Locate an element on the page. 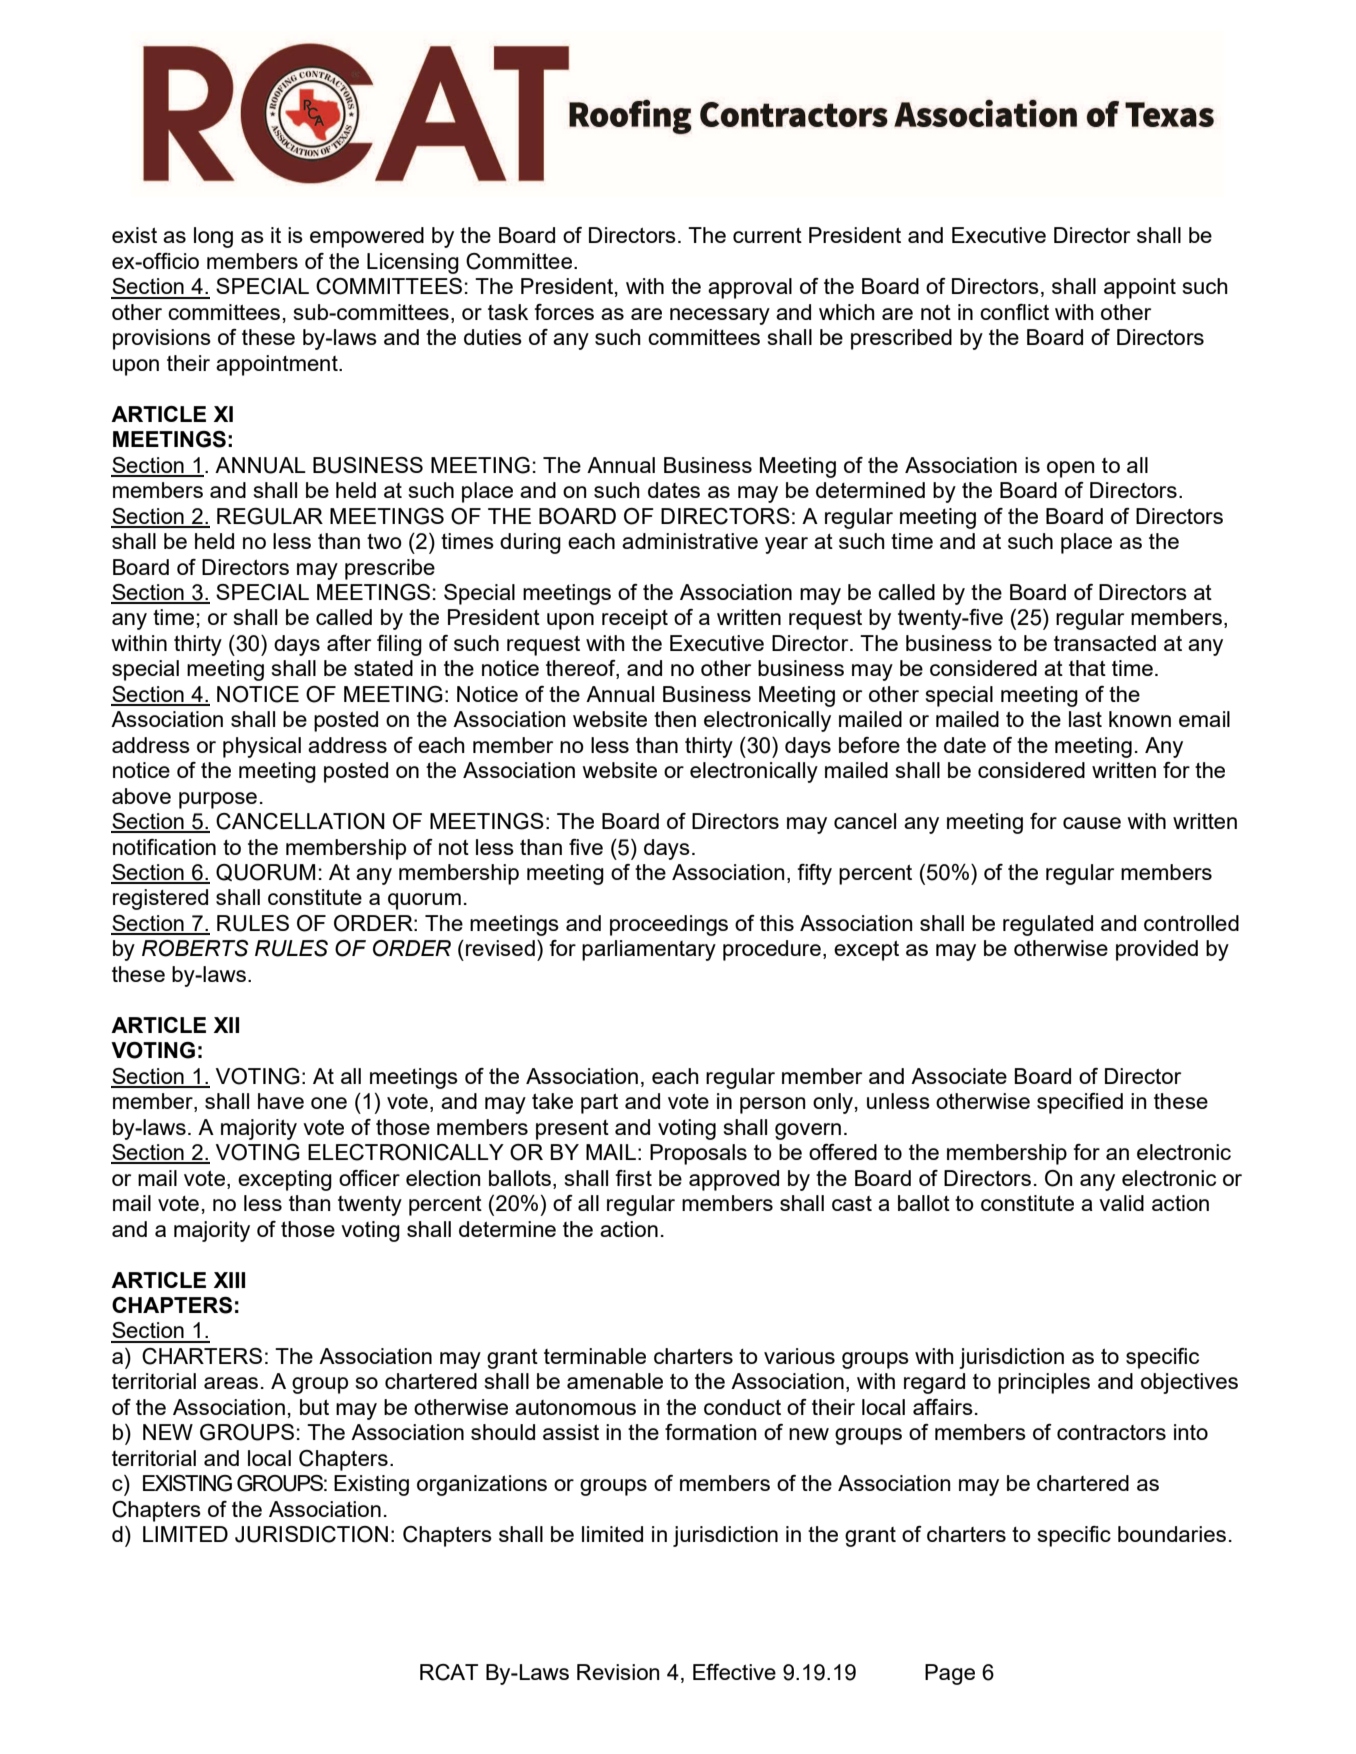 The height and width of the document is (1754, 1356). conflict is located at coordinates (1014, 312).
